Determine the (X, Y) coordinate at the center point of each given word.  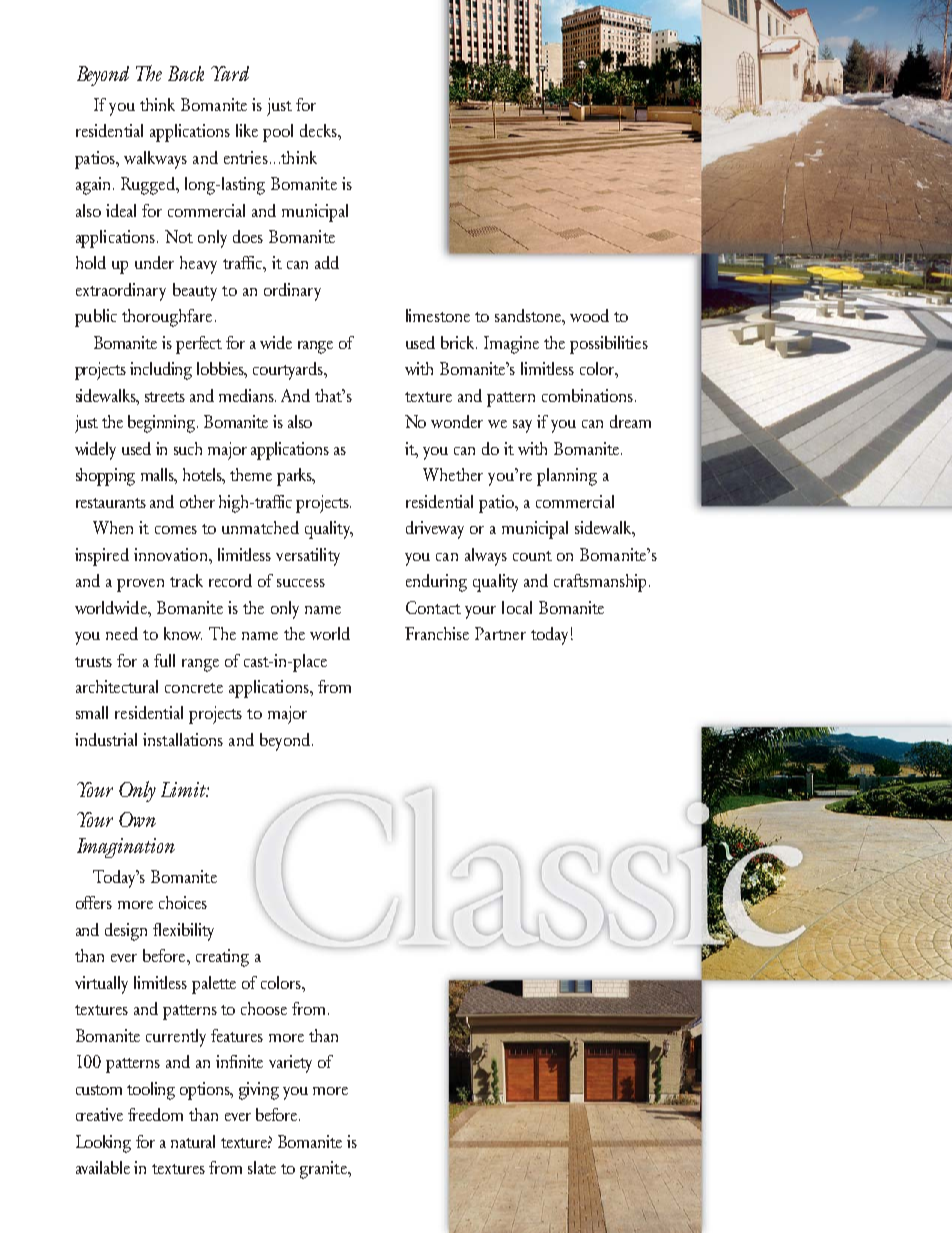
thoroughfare (167, 318)
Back (186, 73)
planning (567, 477)
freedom (155, 1114)
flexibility (183, 932)
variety (290, 1064)
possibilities (609, 345)
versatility (308, 557)
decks (319, 130)
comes (176, 530)
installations (183, 739)
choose (264, 1008)
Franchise (437, 633)
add (327, 262)
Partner (500, 633)
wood (589, 315)
